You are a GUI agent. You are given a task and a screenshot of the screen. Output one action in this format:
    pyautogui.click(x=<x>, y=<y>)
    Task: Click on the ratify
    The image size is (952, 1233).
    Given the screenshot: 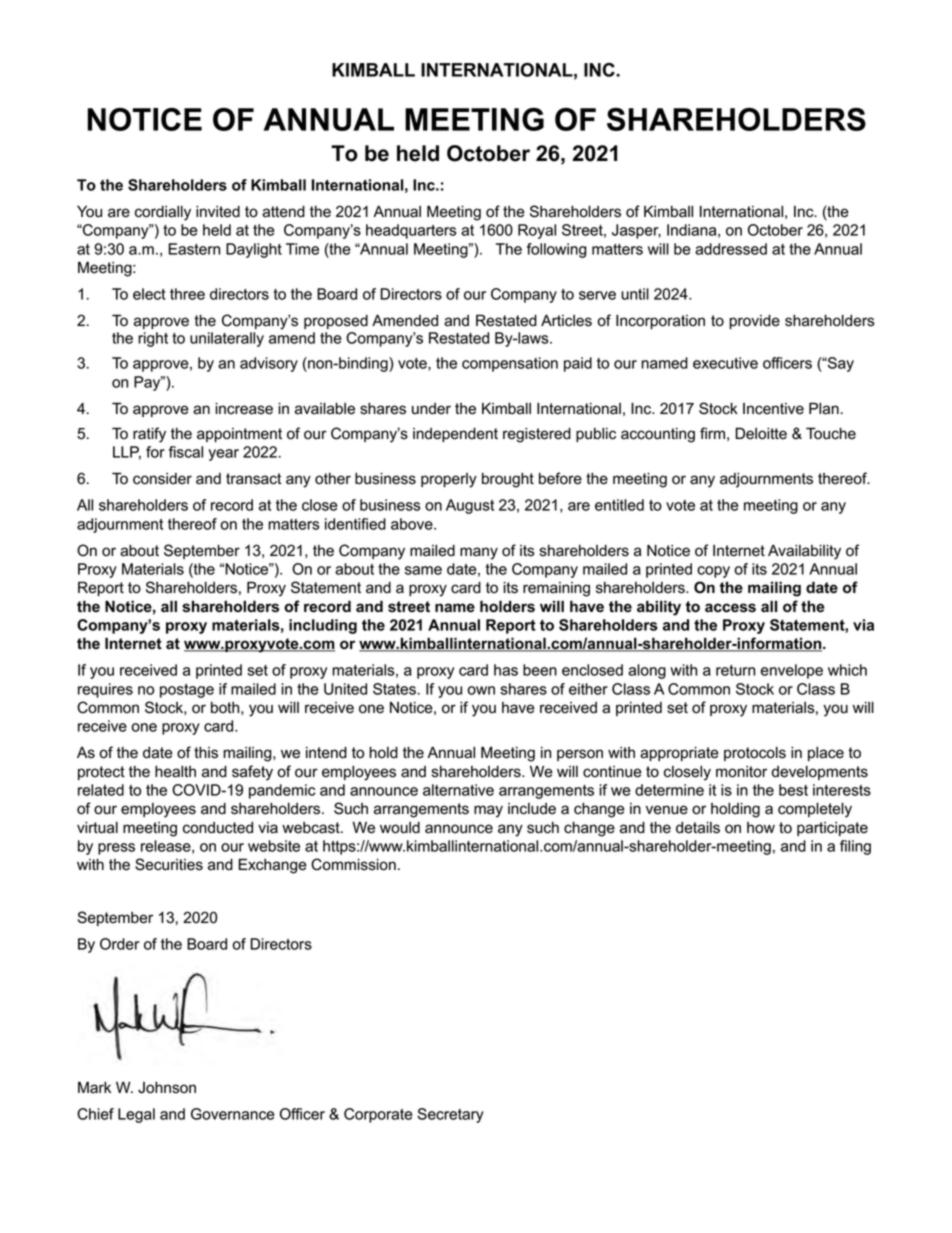 What is the action you would take?
    pyautogui.click(x=149, y=435)
